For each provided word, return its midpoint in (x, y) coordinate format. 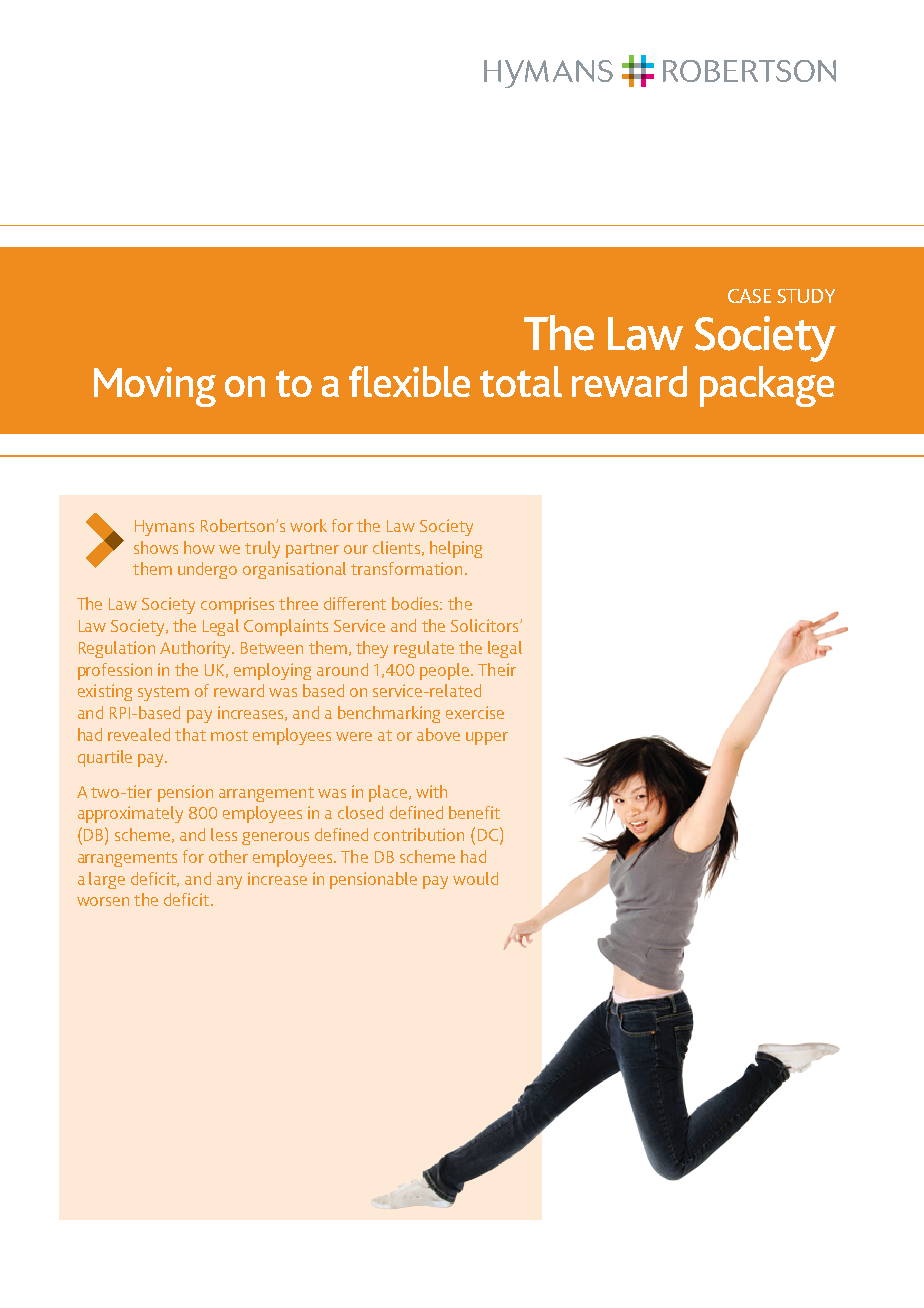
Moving (155, 387)
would (475, 878)
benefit (474, 812)
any (229, 882)
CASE (749, 296)
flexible (409, 381)
